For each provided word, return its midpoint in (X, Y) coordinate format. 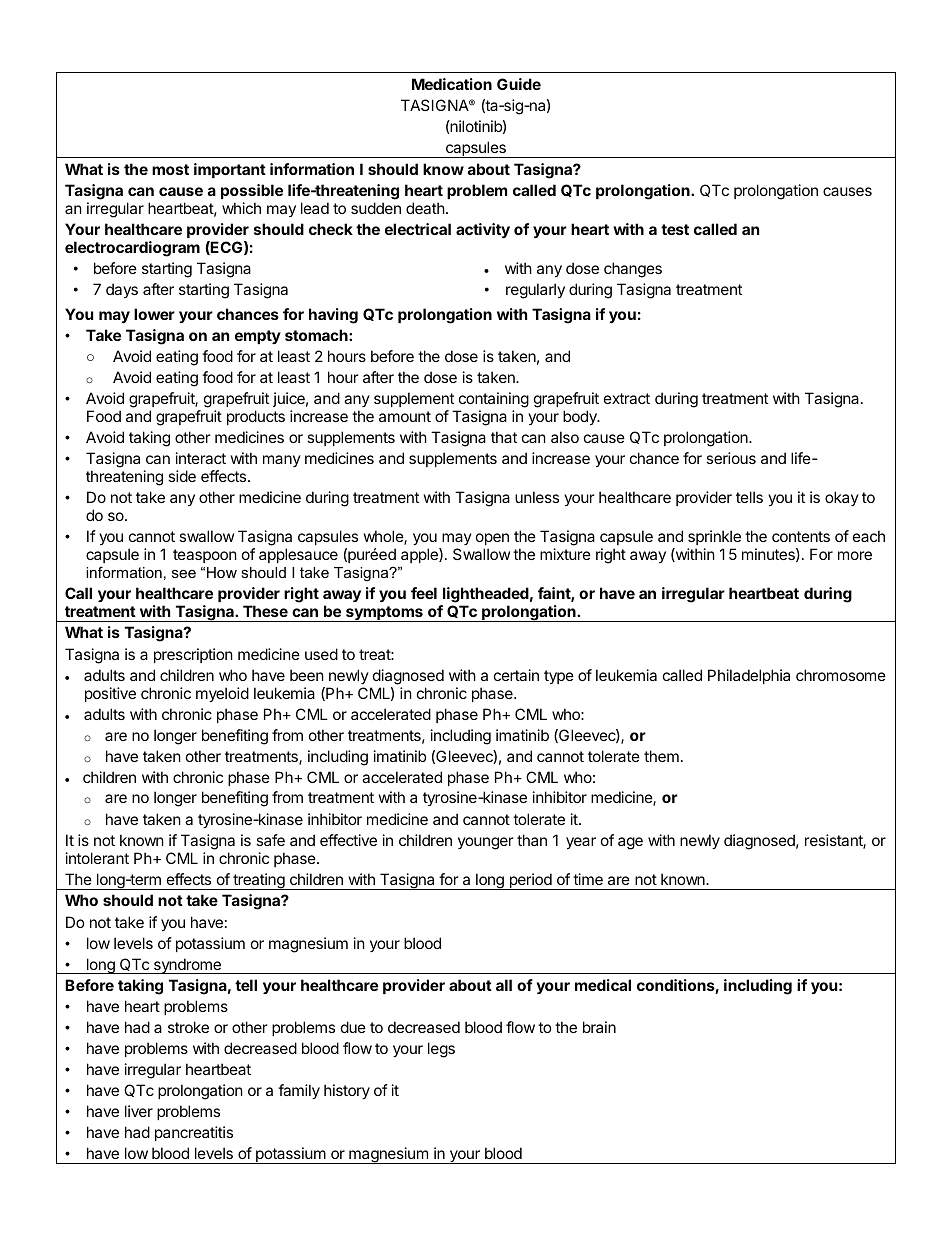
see (184, 573)
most (170, 169)
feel (424, 593)
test (675, 229)
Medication (452, 84)
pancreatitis (194, 1133)
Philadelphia (749, 676)
